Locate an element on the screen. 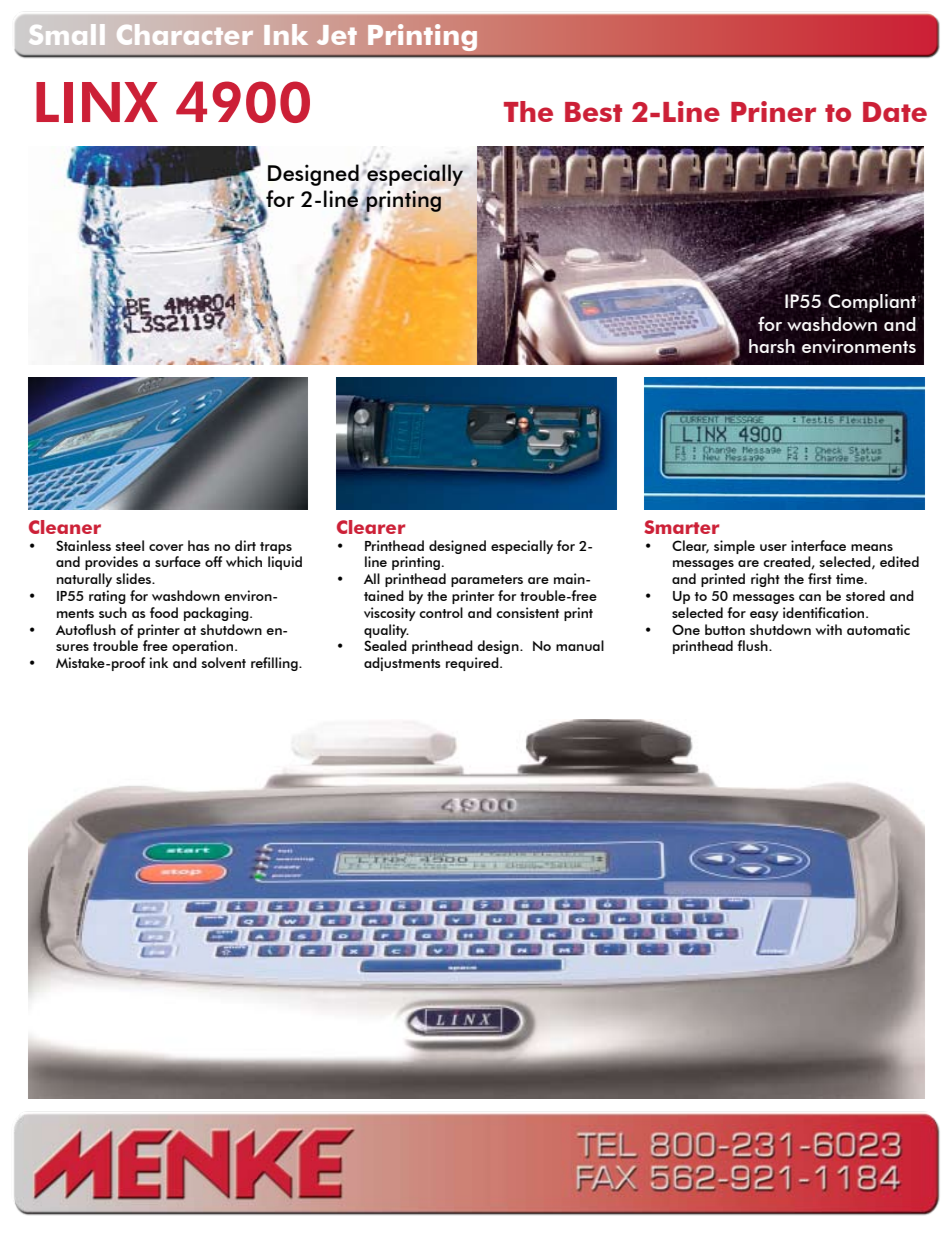 The height and width of the screenshot is (1233, 952). with is located at coordinates (828, 629).
